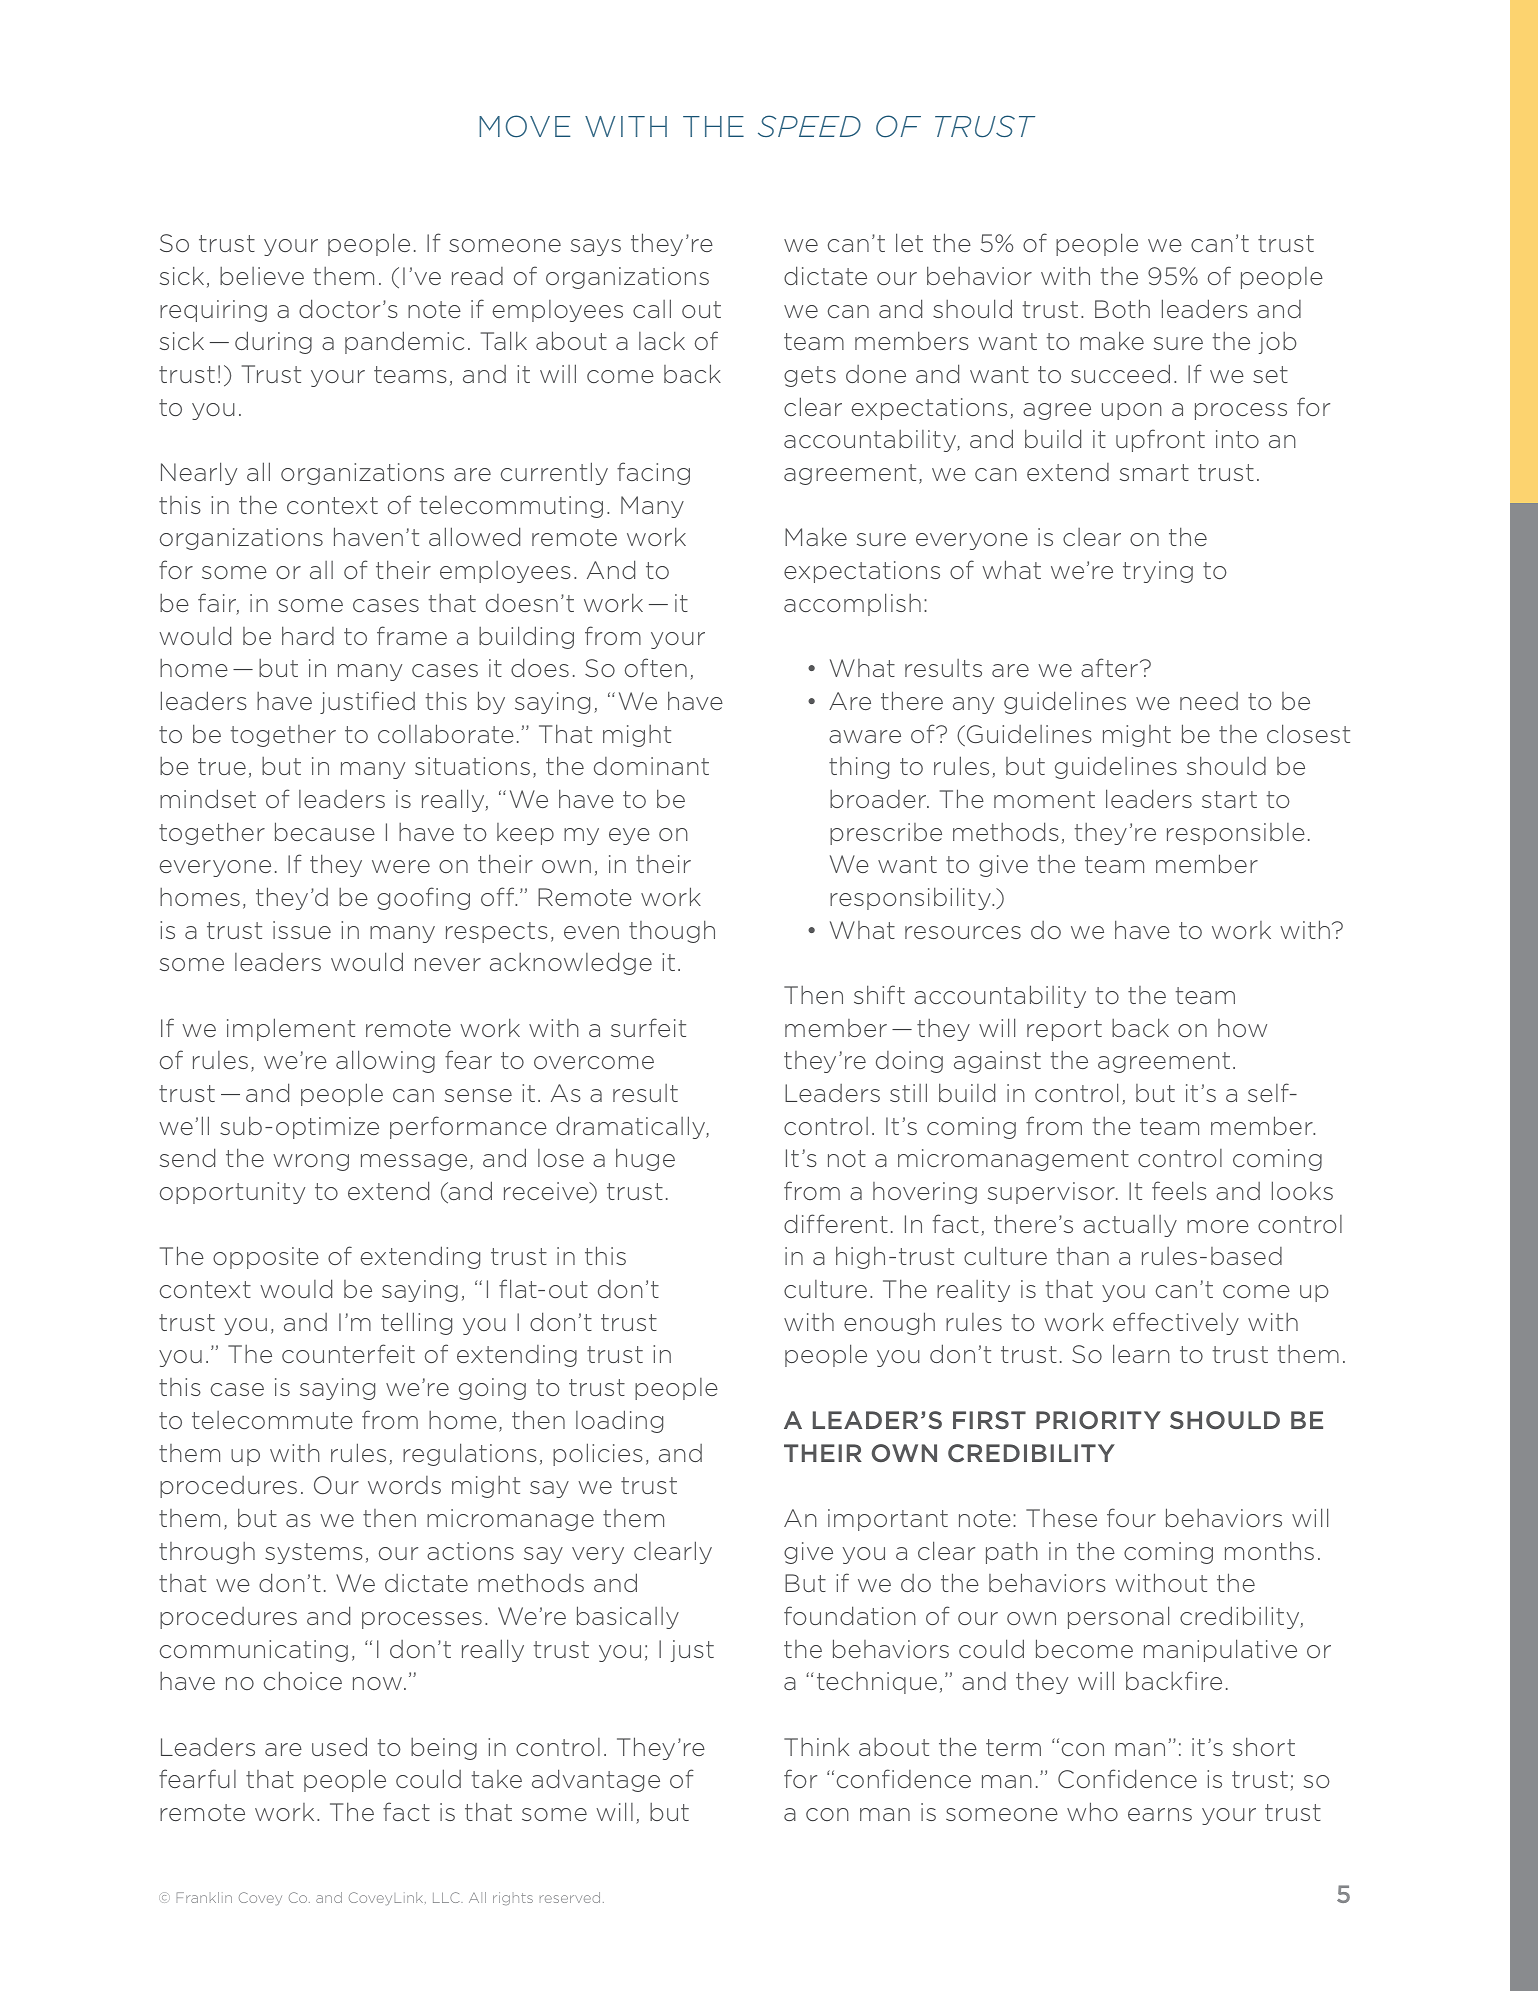 The image size is (1538, 1991). What do you see at coordinates (339, 1746) in the image?
I see `used` at bounding box center [339, 1746].
